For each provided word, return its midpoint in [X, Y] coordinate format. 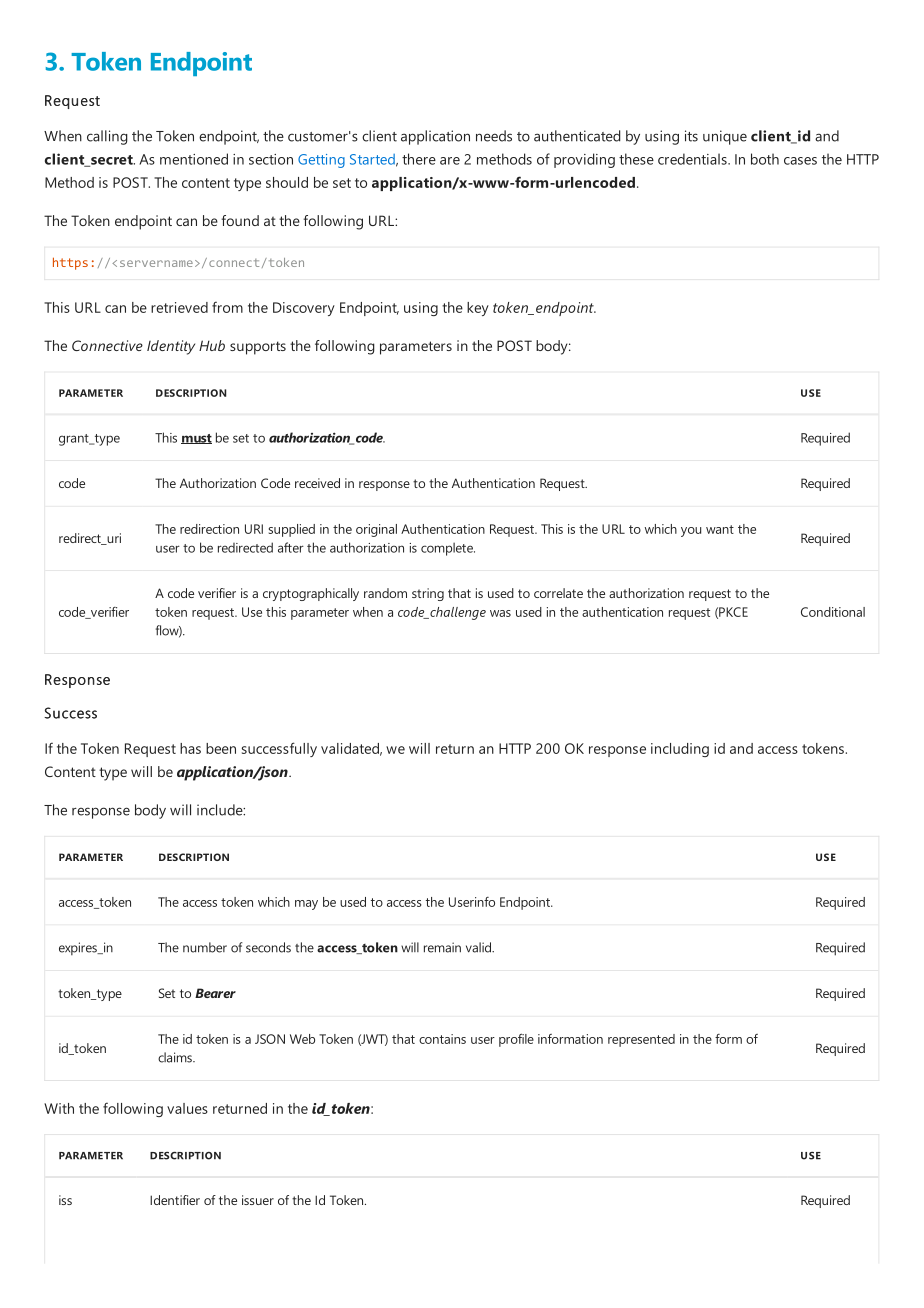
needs [494, 136]
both [765, 159]
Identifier [175, 1200]
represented [641, 1040]
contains [442, 1039]
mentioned [194, 159]
